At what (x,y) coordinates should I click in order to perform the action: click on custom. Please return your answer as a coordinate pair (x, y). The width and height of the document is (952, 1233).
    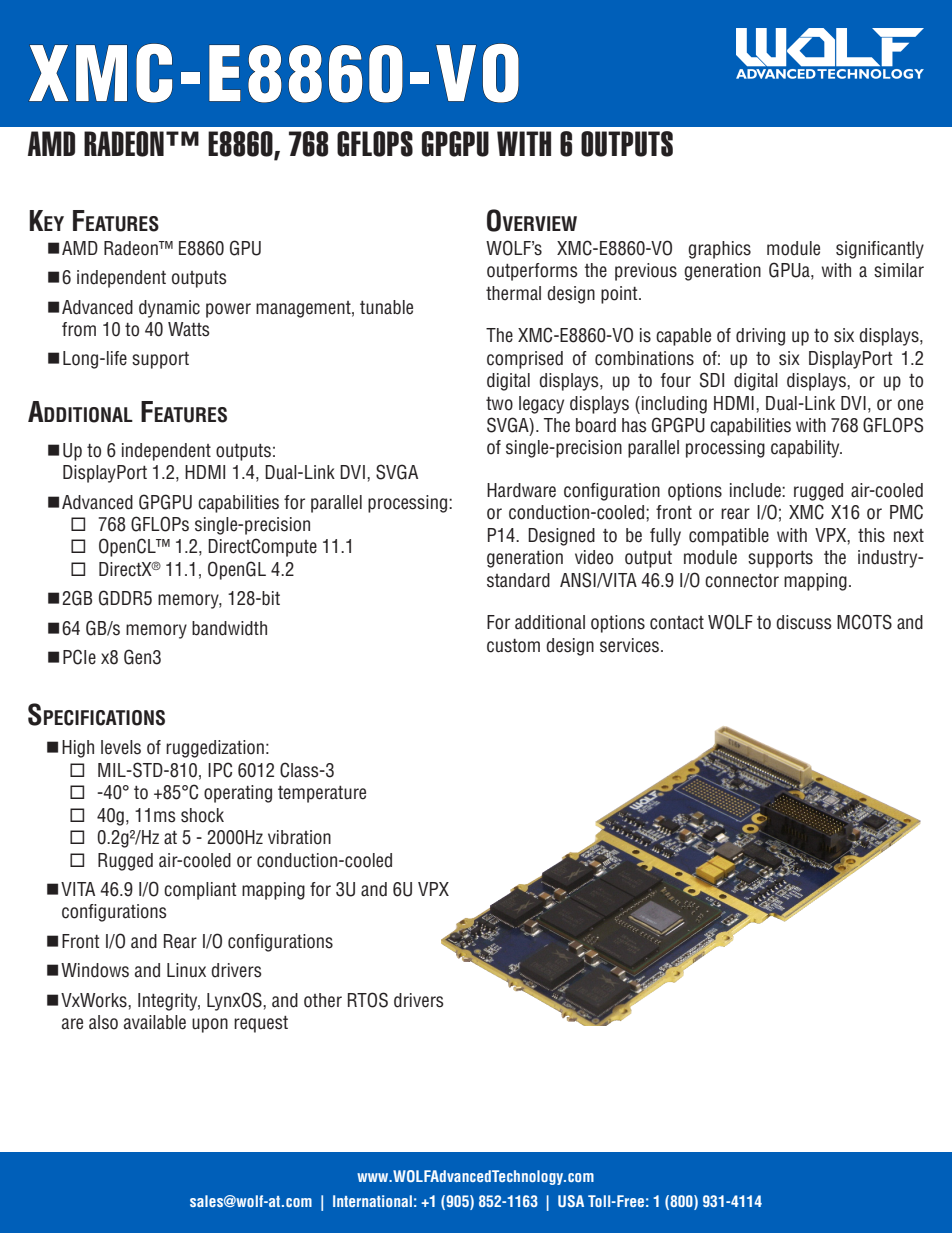
    Looking at the image, I should click on (513, 646).
